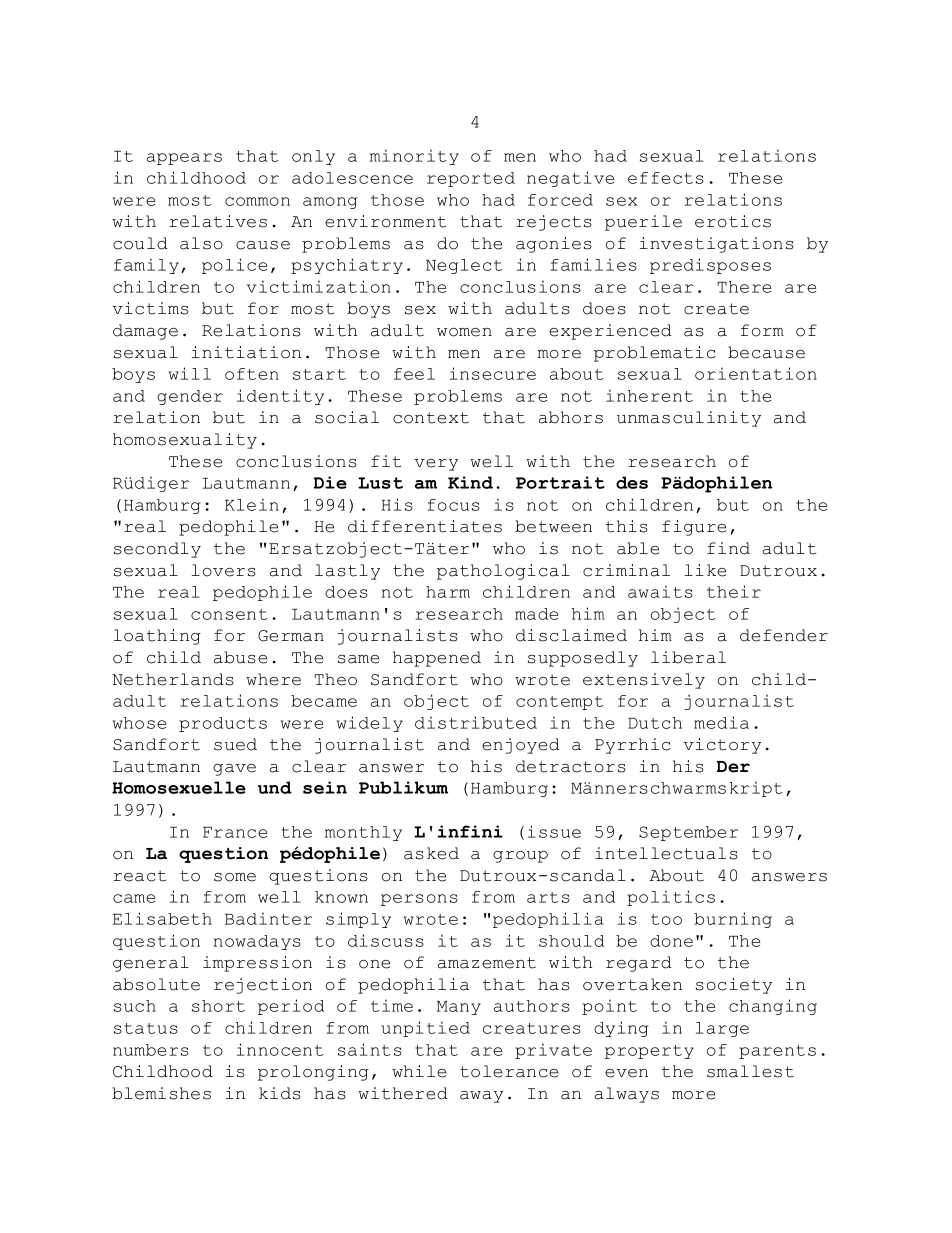 The width and height of the image is (952, 1233). I want to click on Kind, so click(470, 482).
